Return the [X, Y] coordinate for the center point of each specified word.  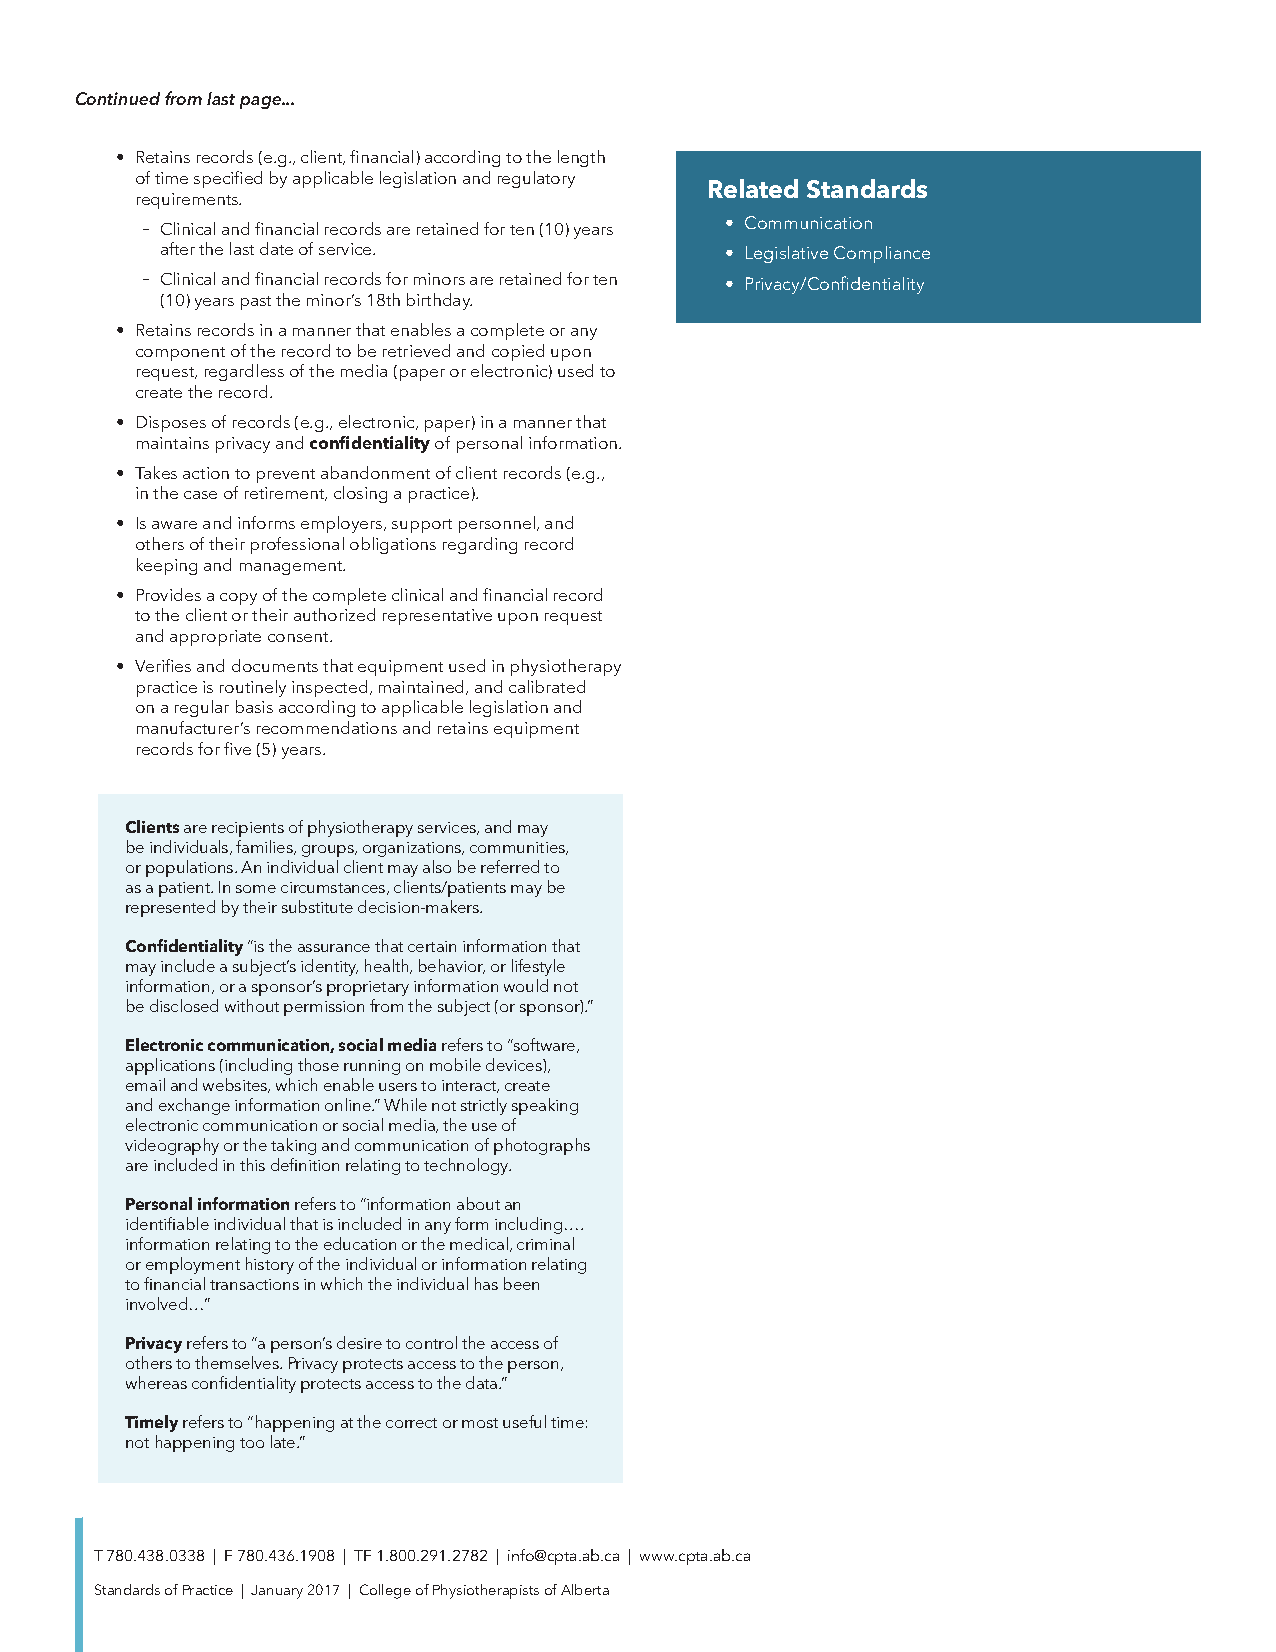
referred [510, 866]
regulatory [536, 179]
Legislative [787, 254]
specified [228, 179]
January [277, 1592]
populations [191, 868]
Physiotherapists [486, 1591]
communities [519, 848]
